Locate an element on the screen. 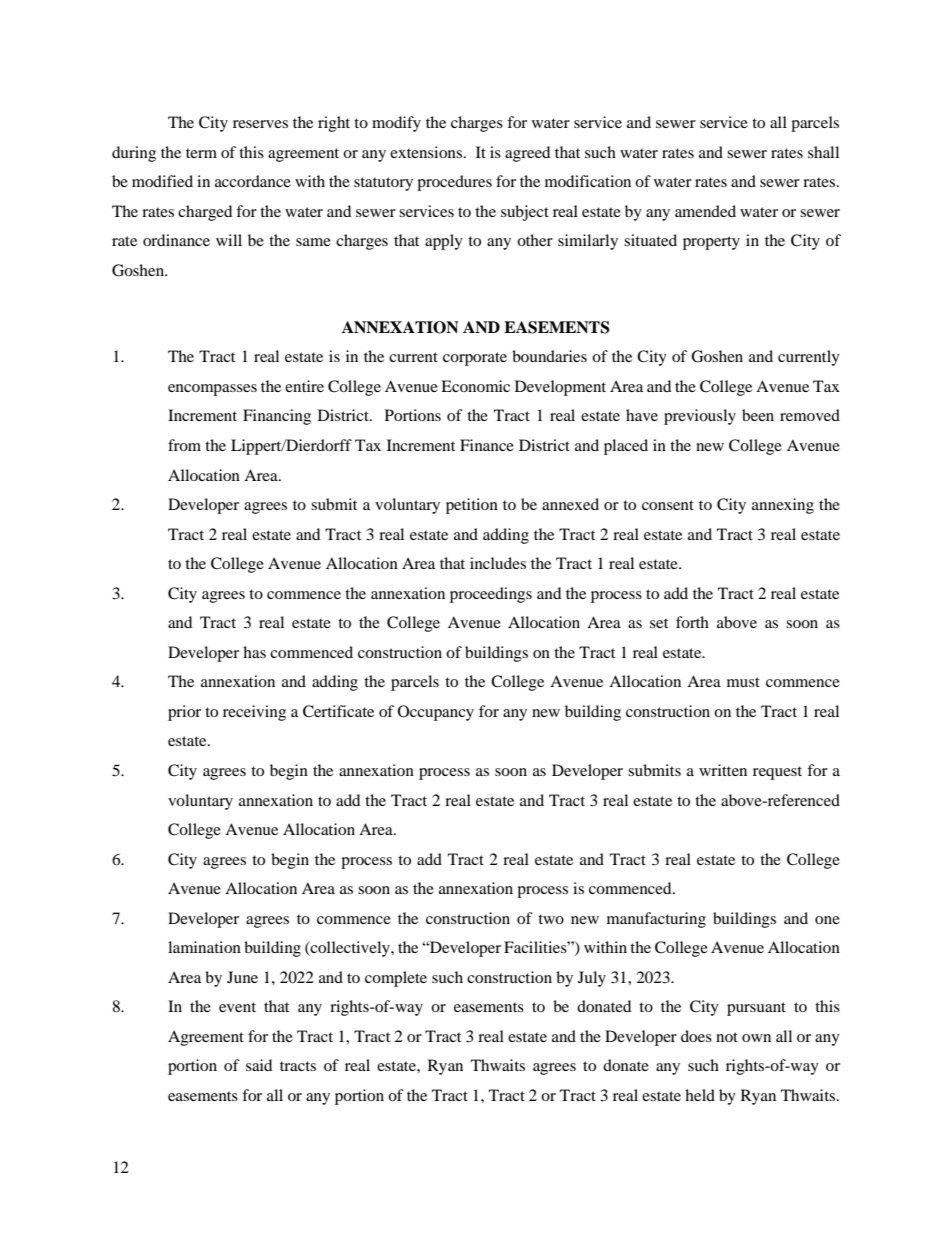 The width and height of the screenshot is (952, 1233). Economic is located at coordinates (475, 386).
